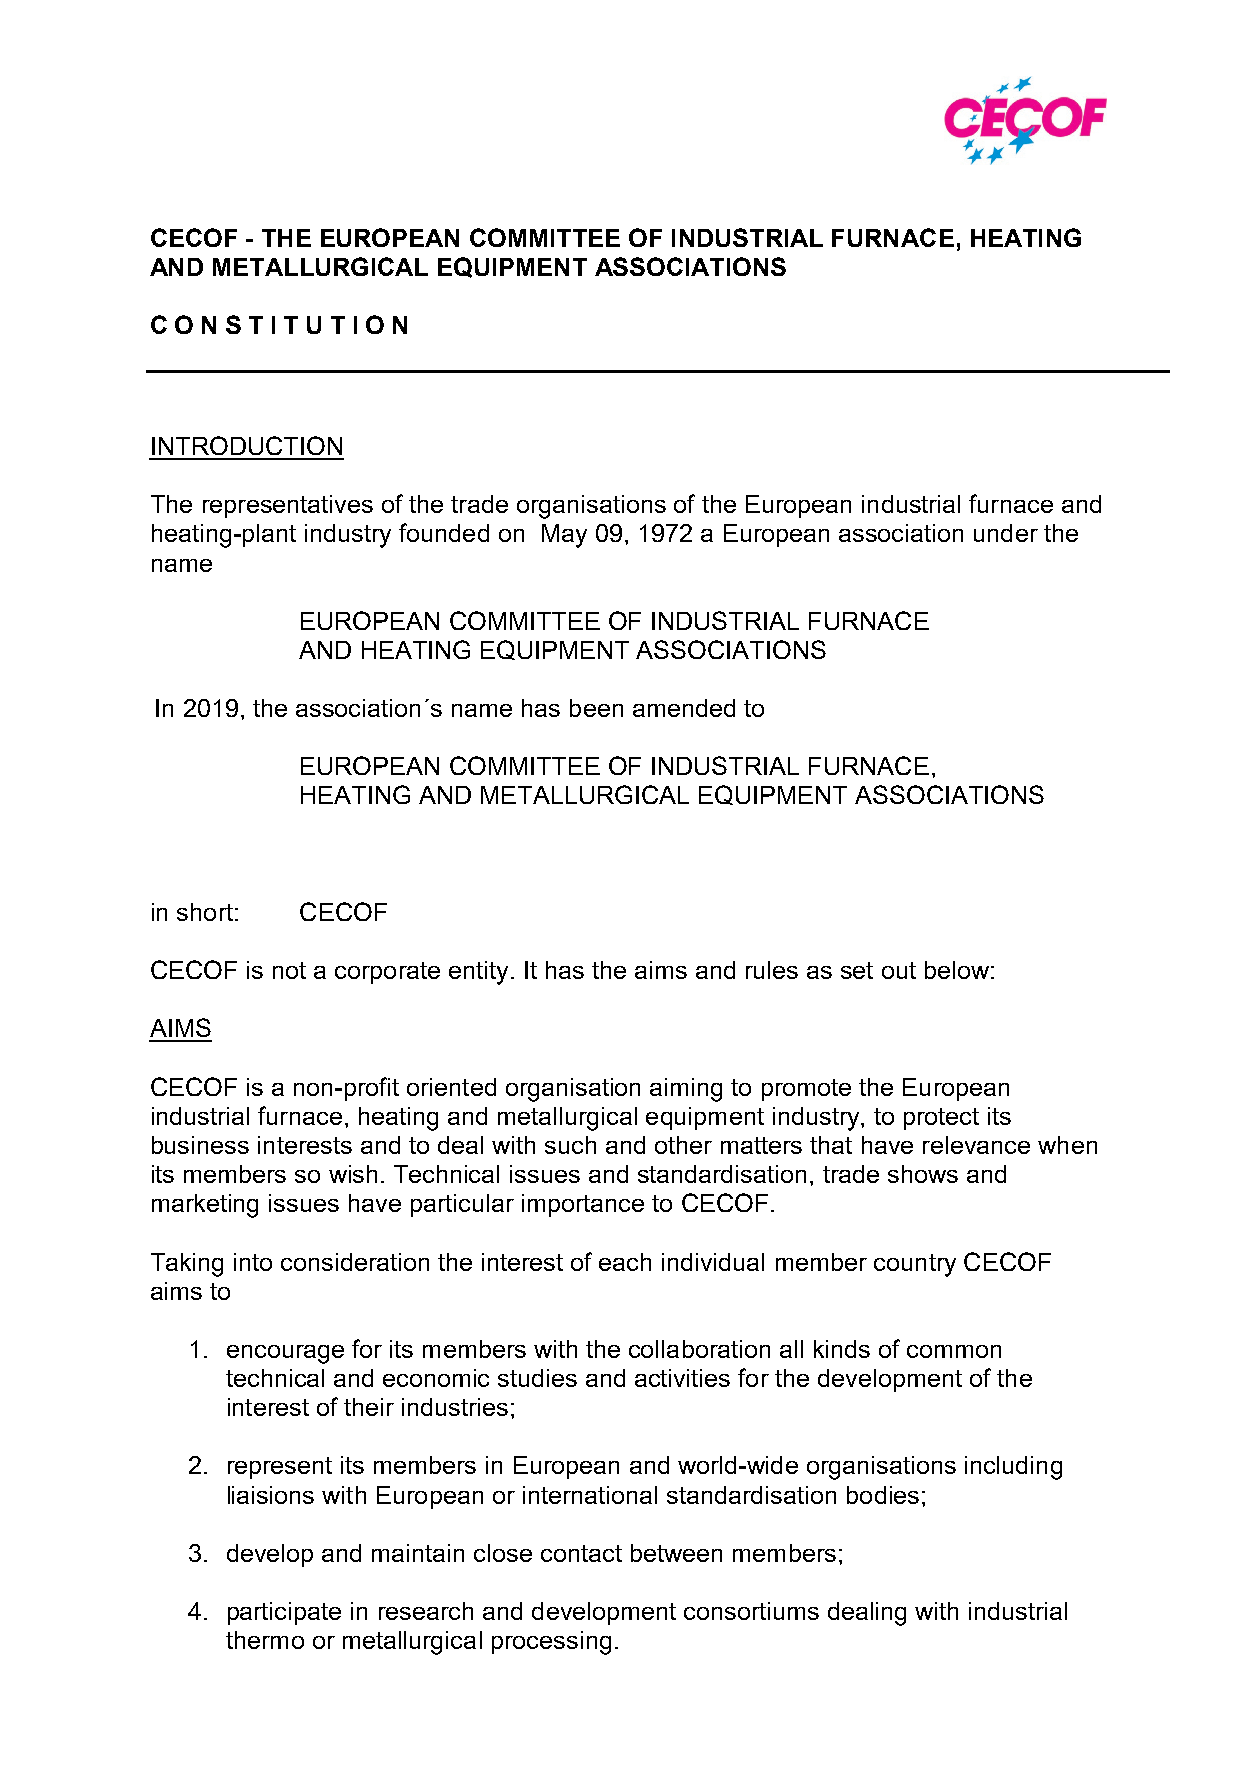  What do you see at coordinates (915, 1265) in the image?
I see `country` at bounding box center [915, 1265].
